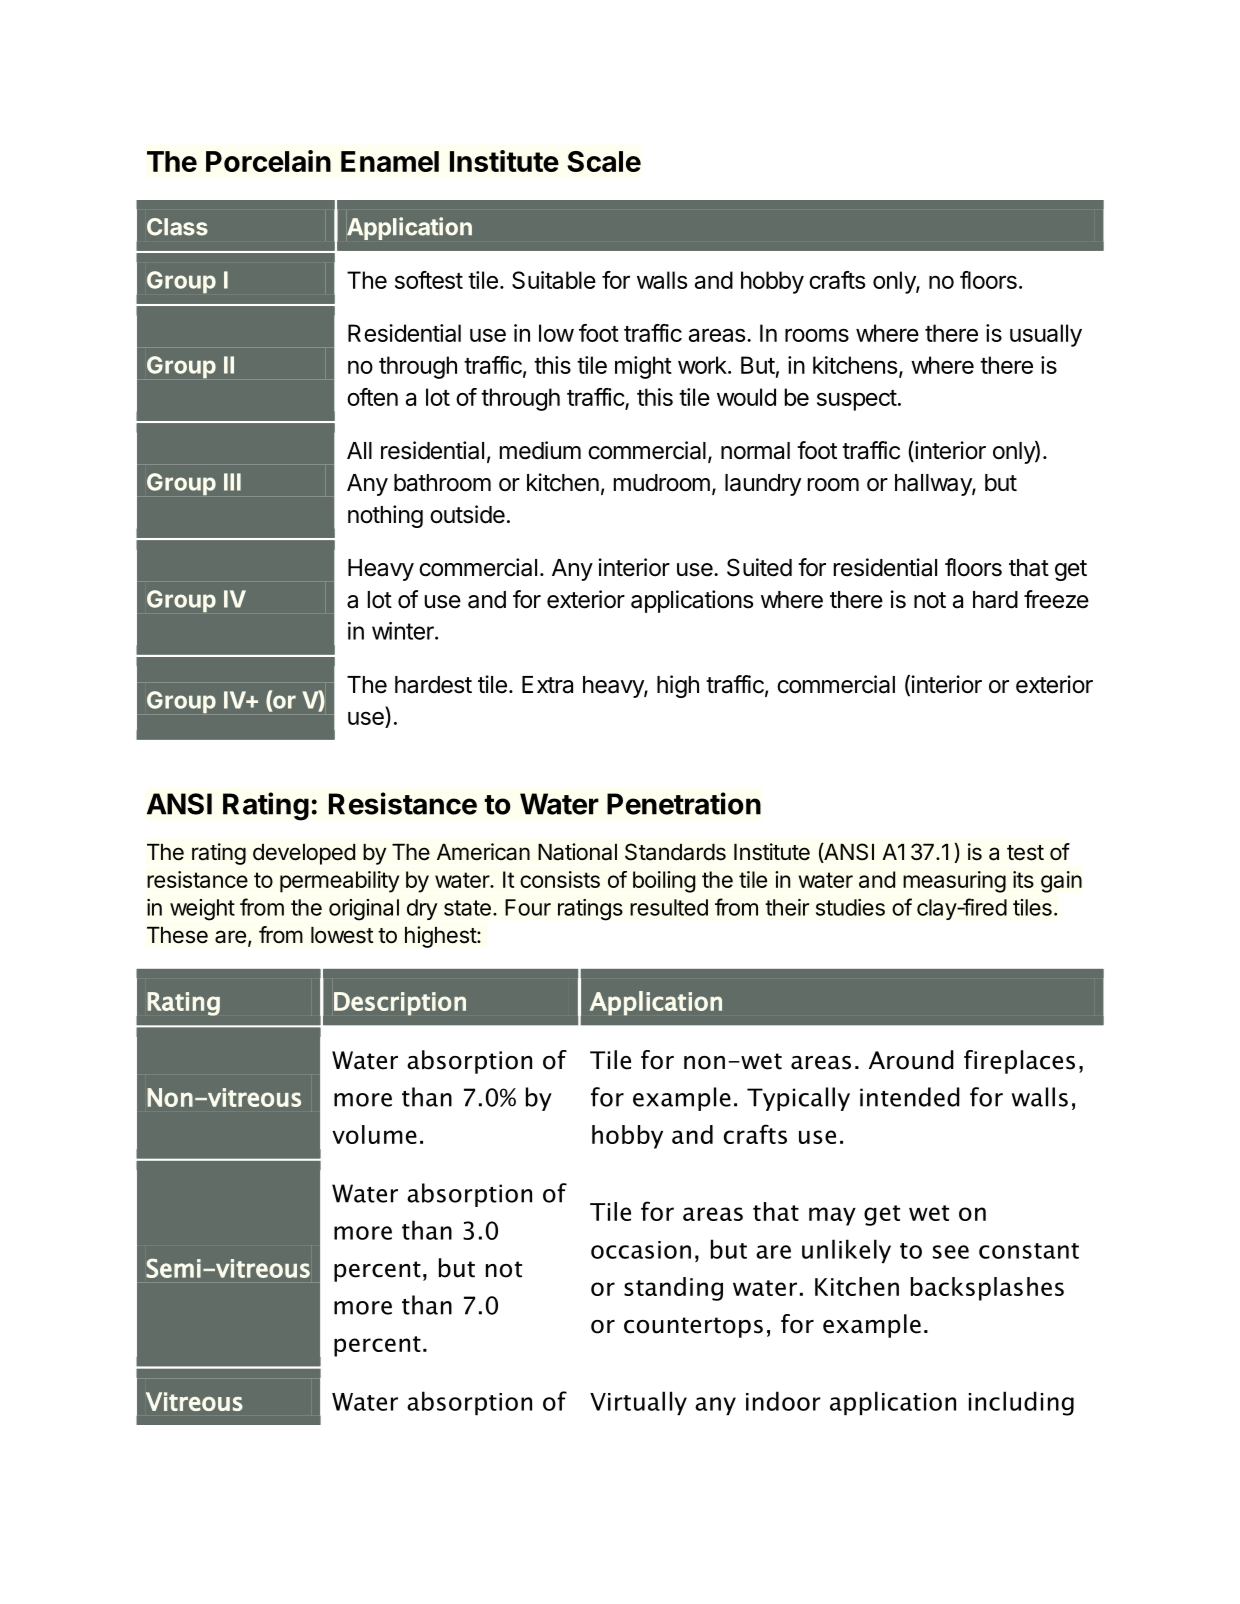 This screenshot has height=1604, width=1240. What do you see at coordinates (342, 935) in the screenshot?
I see `lowest` at bounding box center [342, 935].
